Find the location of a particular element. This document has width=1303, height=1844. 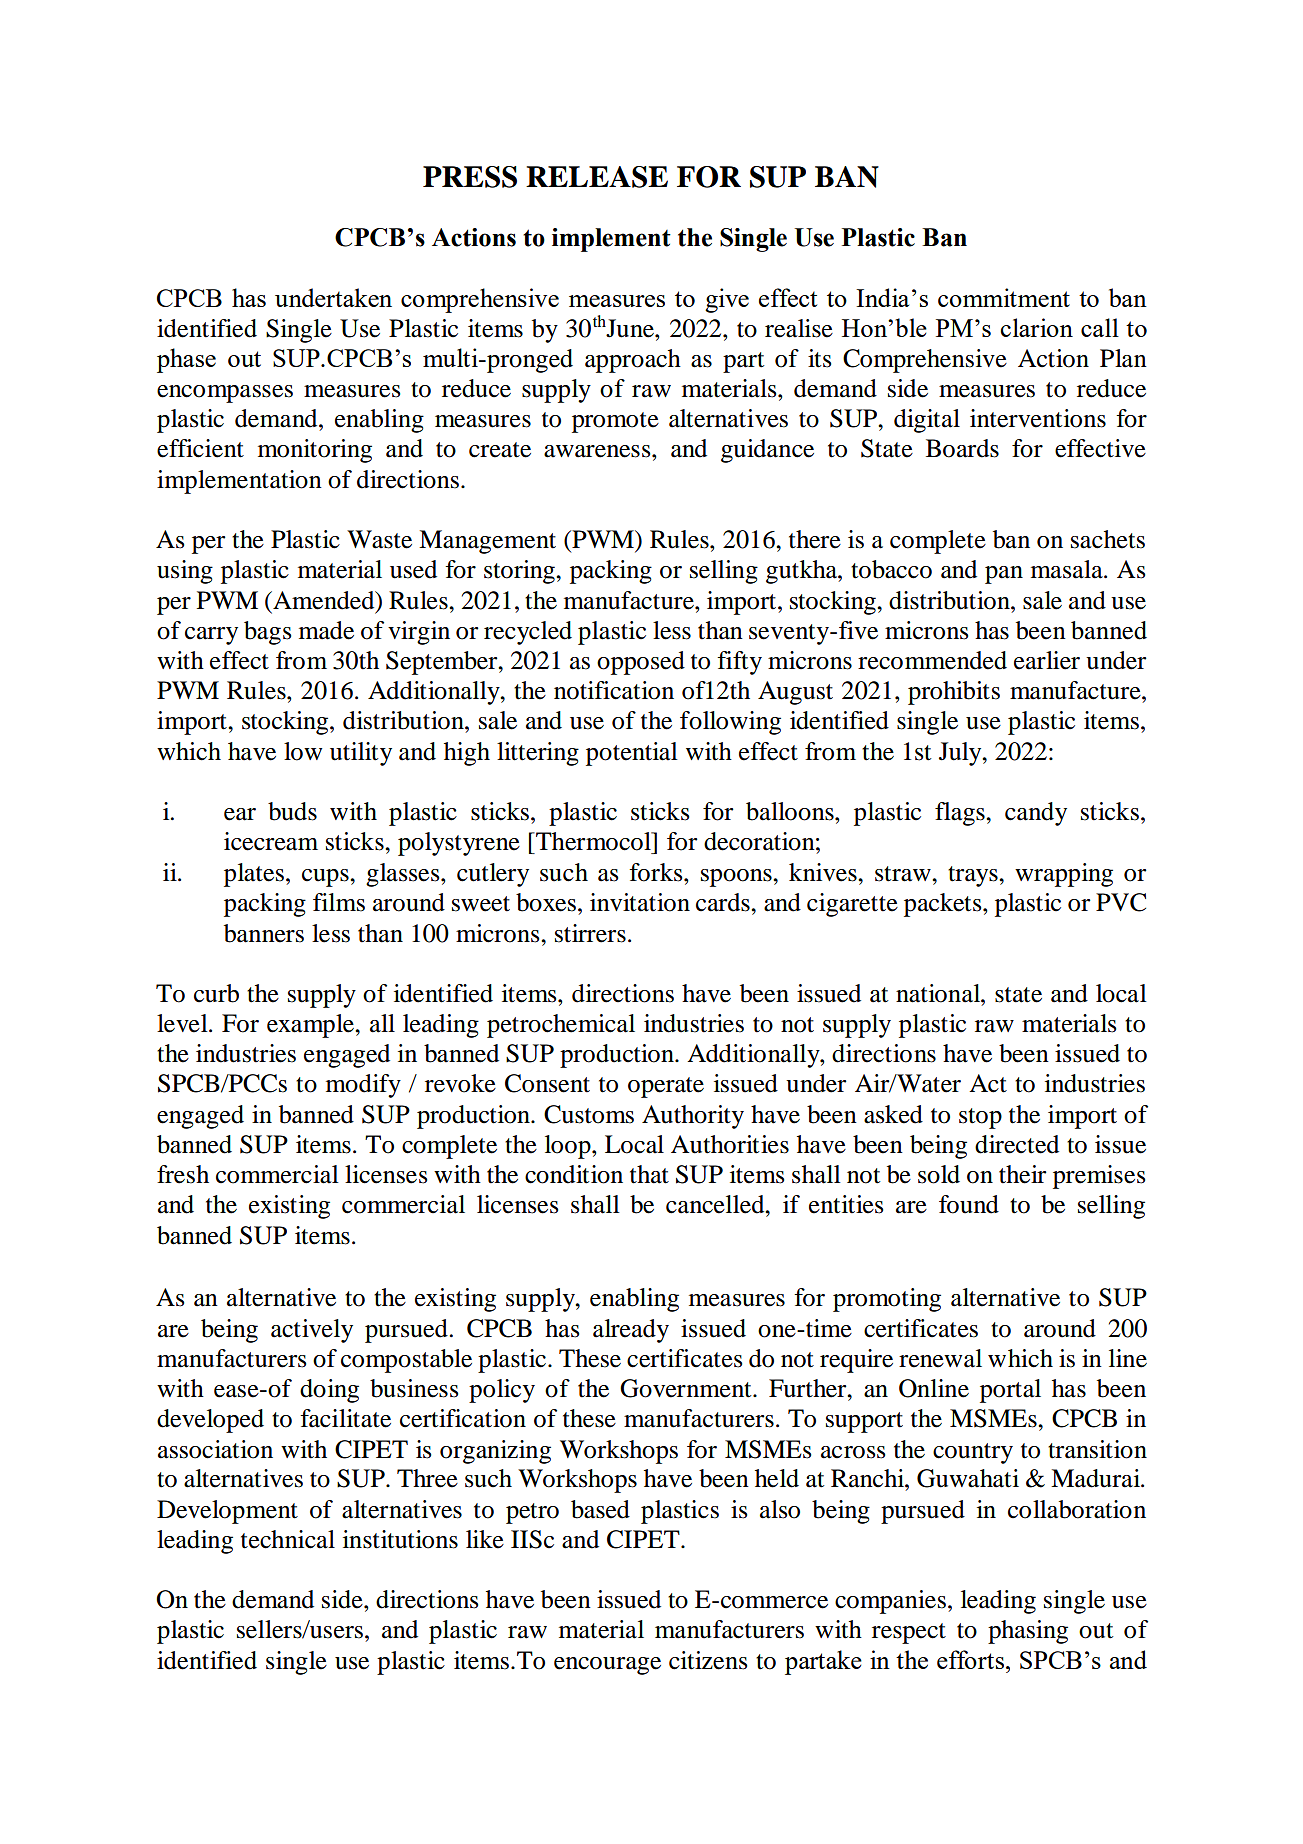

technical is located at coordinates (288, 1539).
